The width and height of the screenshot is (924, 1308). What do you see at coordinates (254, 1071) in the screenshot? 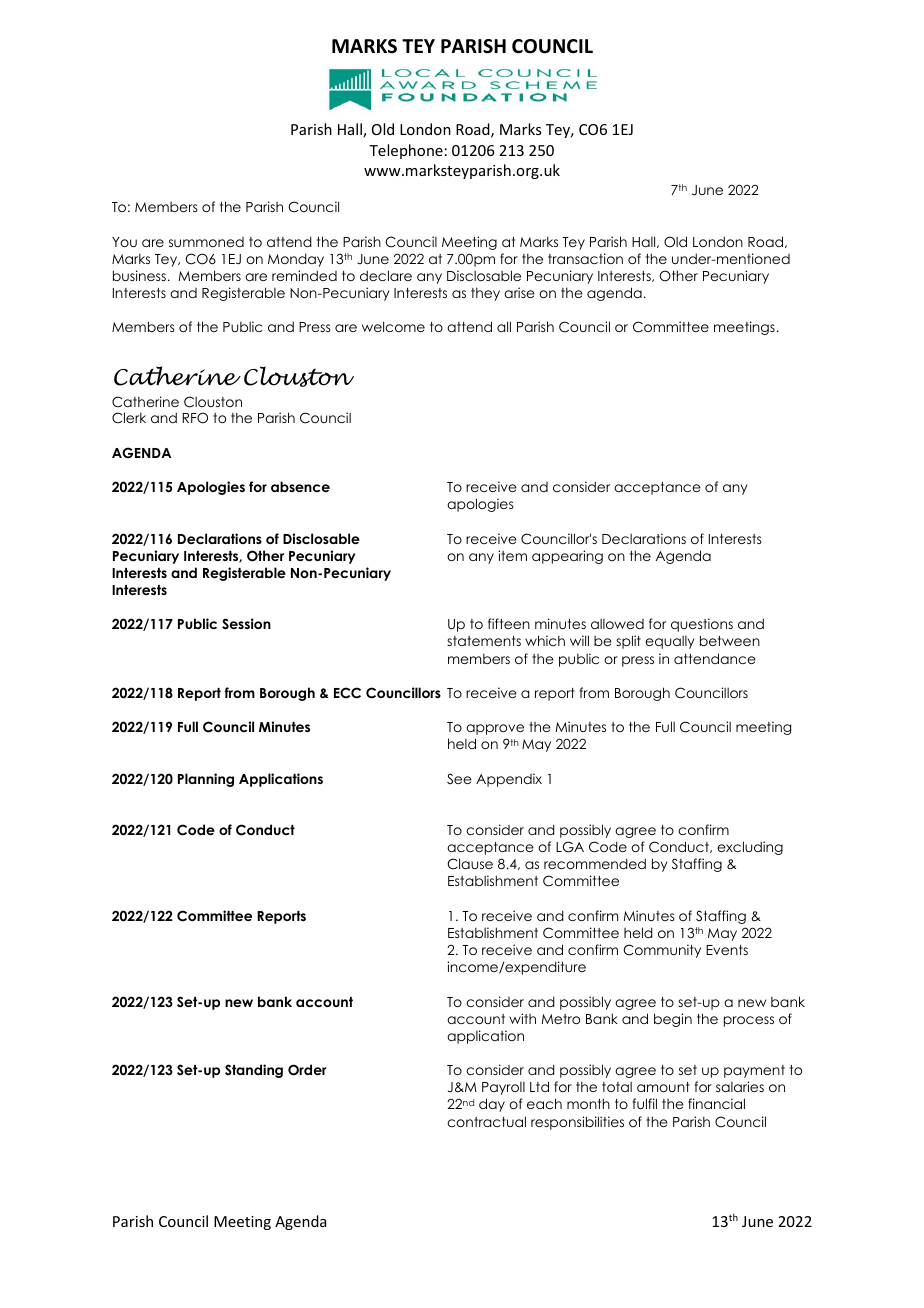
I see `Standing` at bounding box center [254, 1071].
